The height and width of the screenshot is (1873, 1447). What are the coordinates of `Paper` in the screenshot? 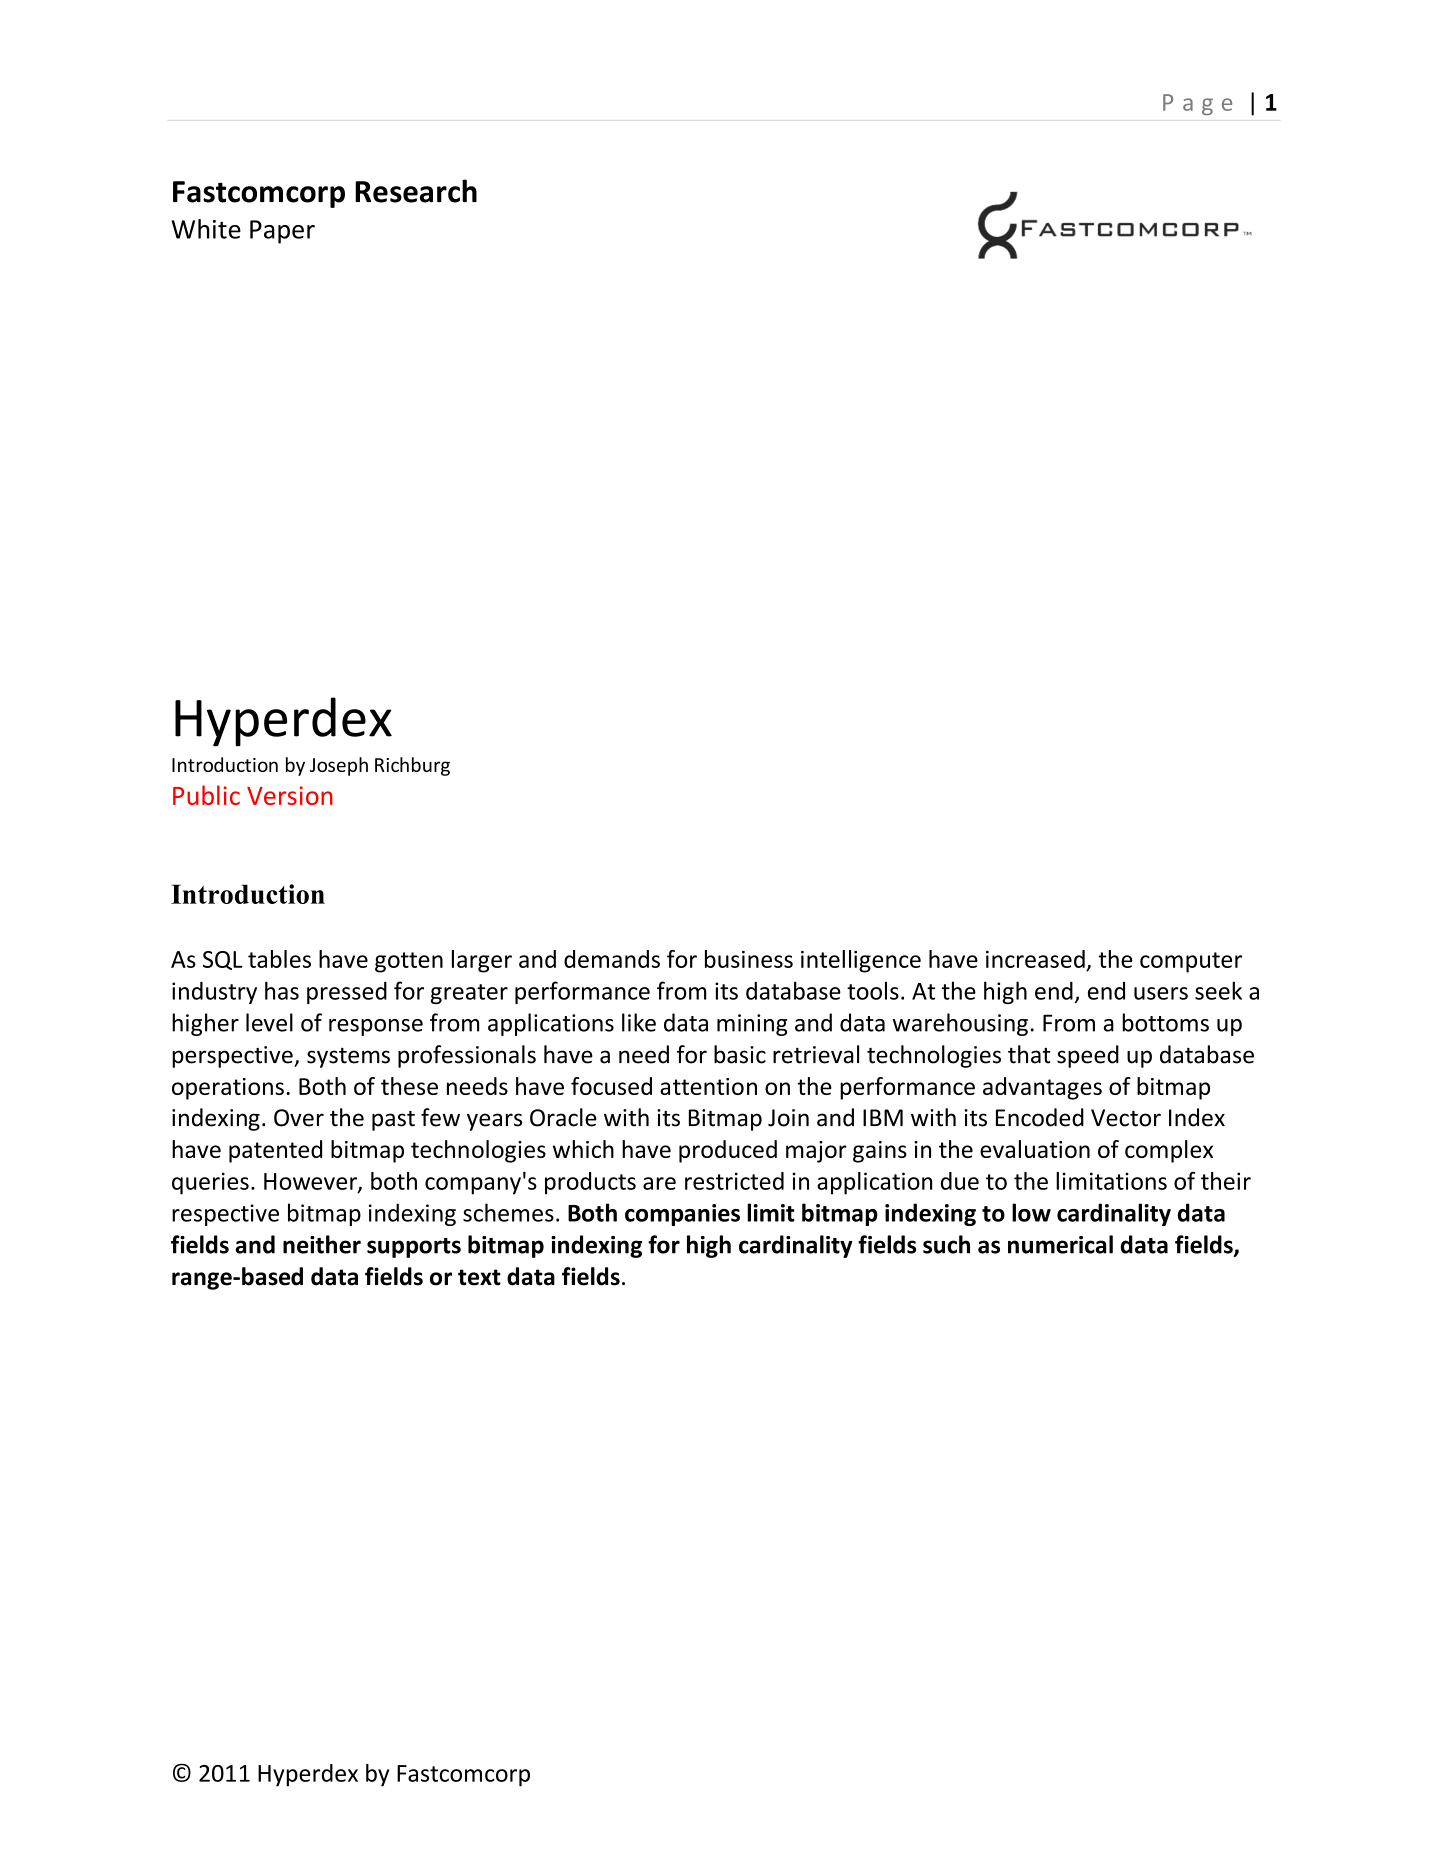 It's located at (282, 232).
